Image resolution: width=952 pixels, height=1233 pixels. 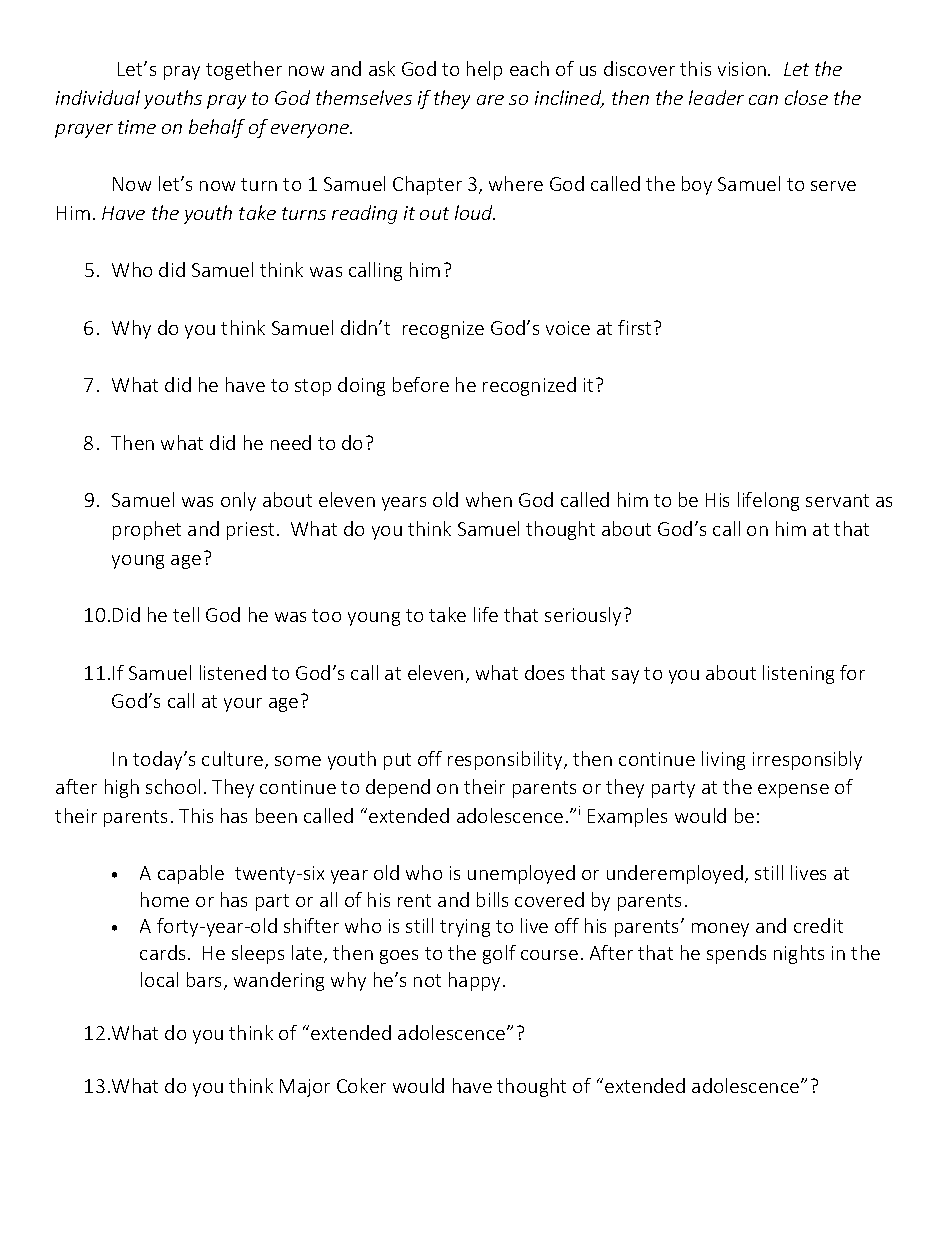 What do you see at coordinates (763, 100) in the screenshot?
I see `can` at bounding box center [763, 100].
